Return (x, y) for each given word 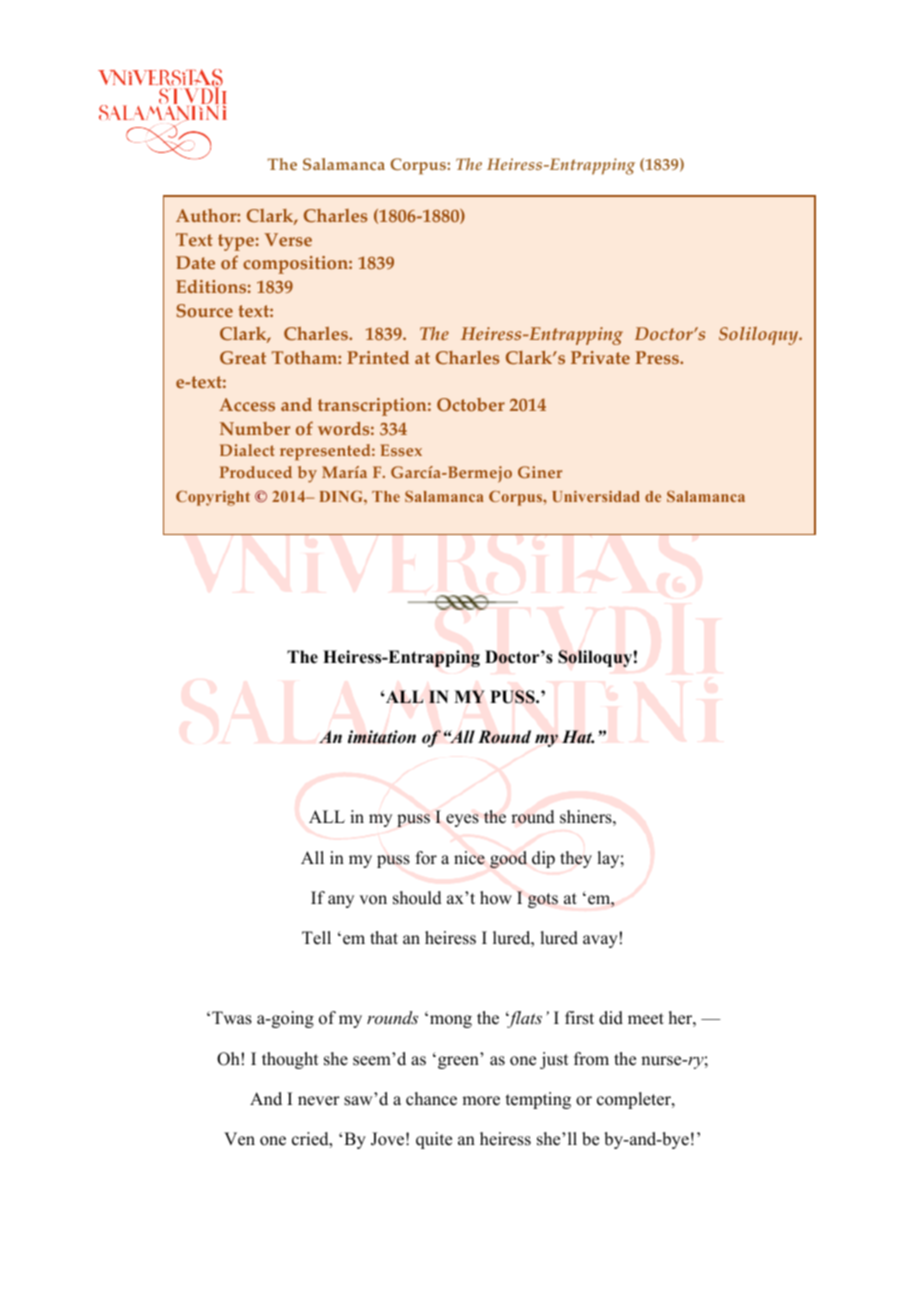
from (591, 1059)
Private (600, 357)
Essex (401, 450)
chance (431, 1099)
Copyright (213, 498)
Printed (378, 357)
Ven (239, 1139)
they (576, 859)
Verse (288, 239)
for (426, 858)
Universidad (596, 496)
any (341, 901)
